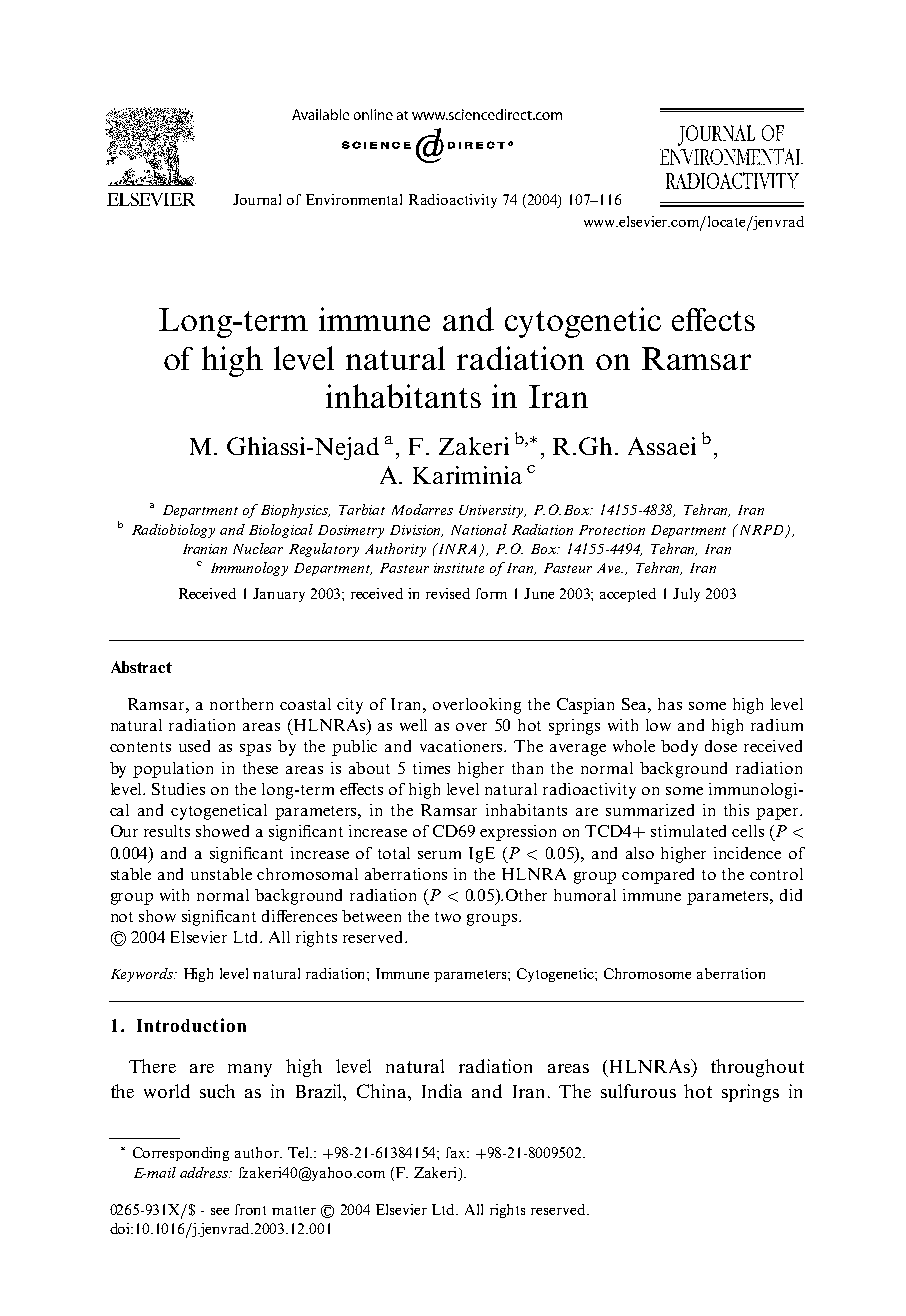  I want to click on Keywords, so click(143, 975).
